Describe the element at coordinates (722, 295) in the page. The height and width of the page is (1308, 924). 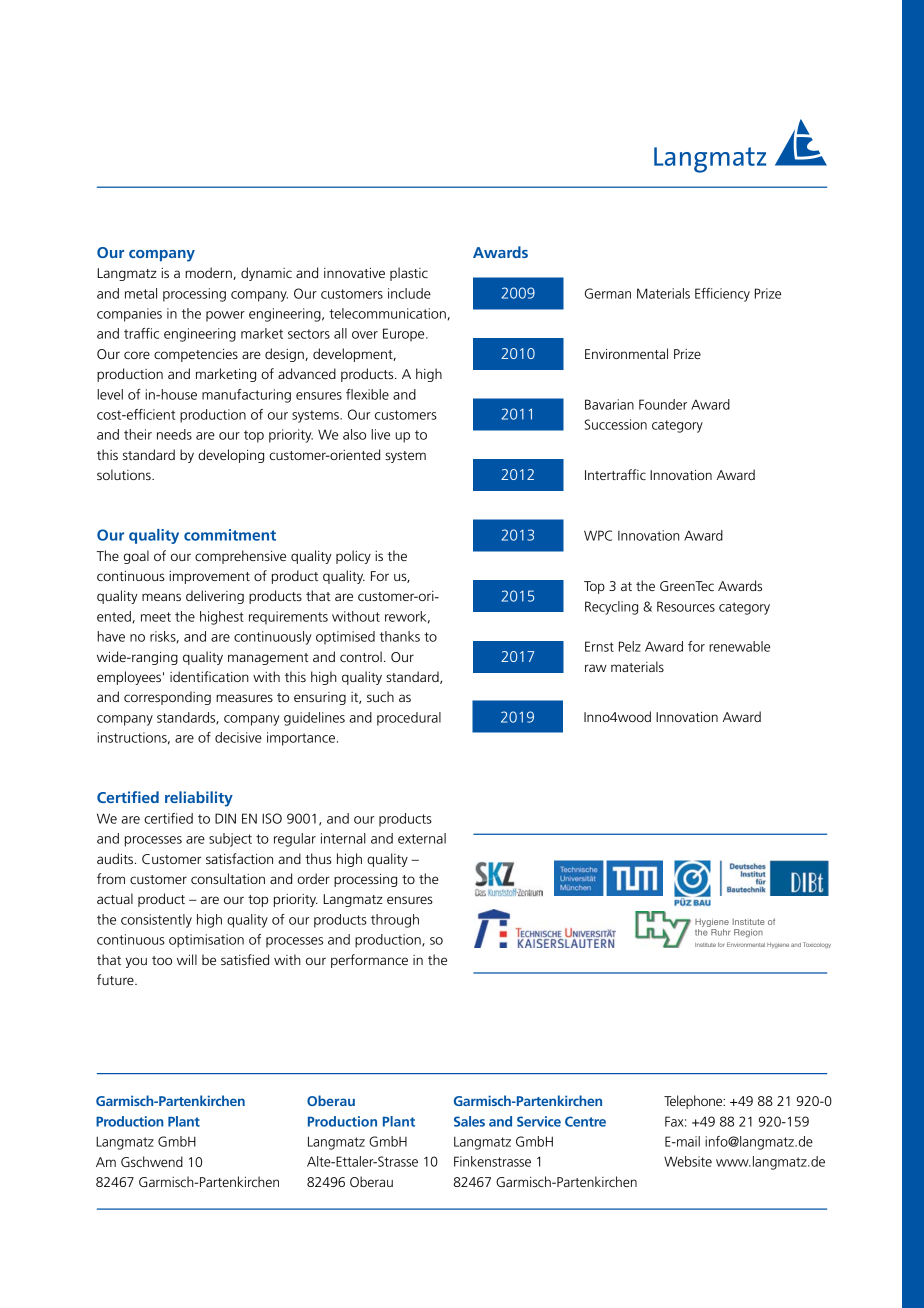
I see `Efficiency` at that location.
